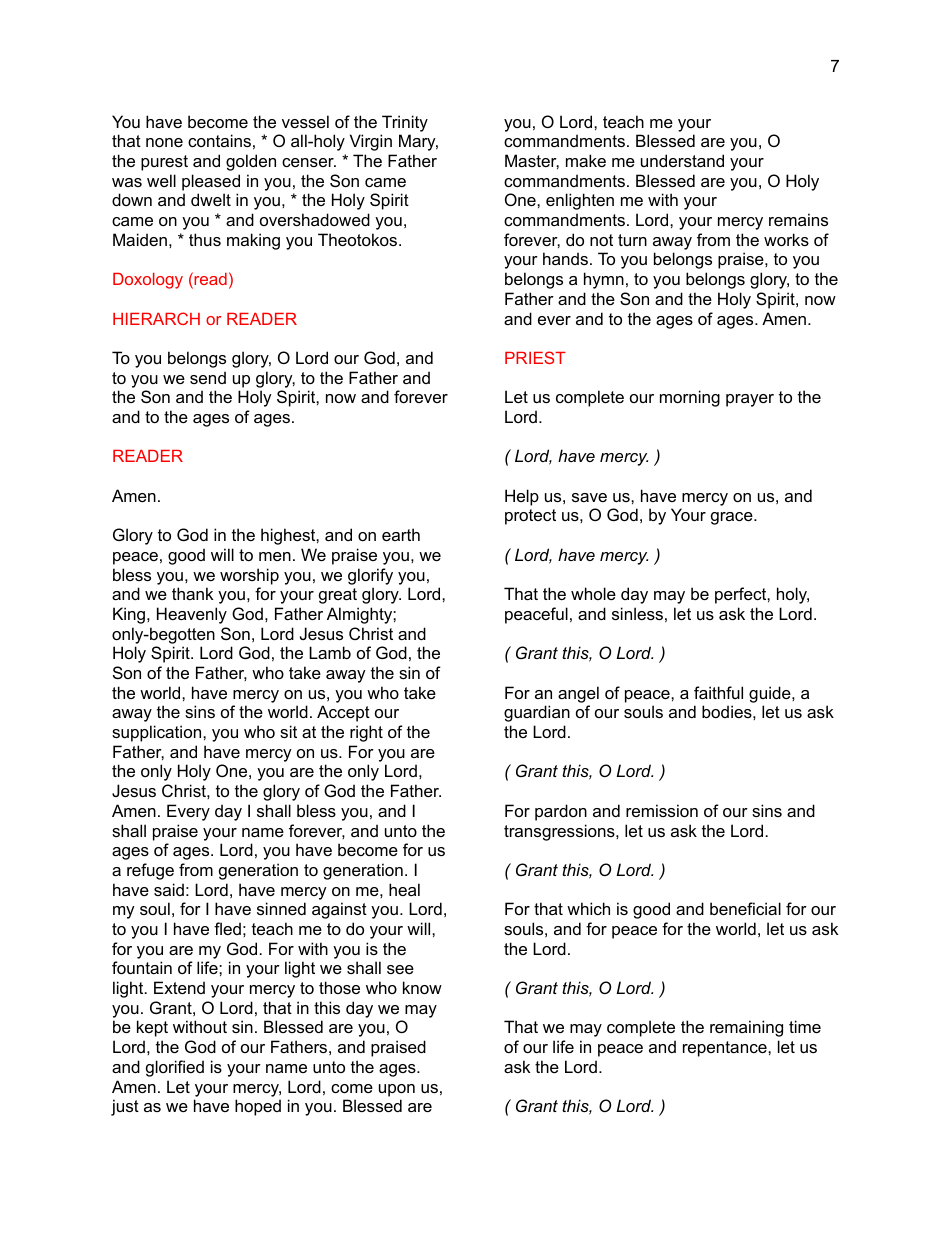 The width and height of the screenshot is (952, 1233). What do you see at coordinates (211, 182) in the screenshot?
I see `pleased` at bounding box center [211, 182].
